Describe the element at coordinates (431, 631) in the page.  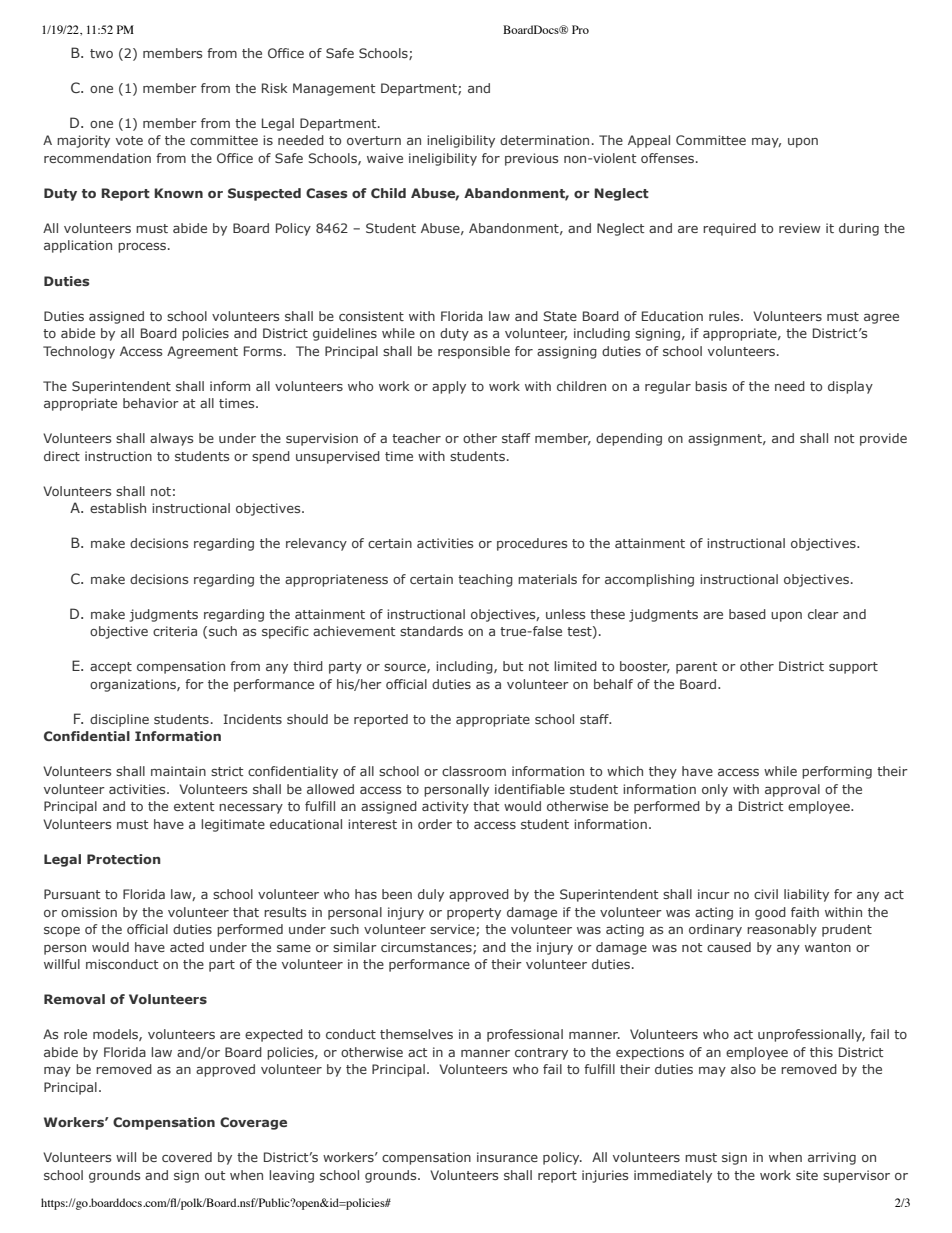
I see `standards` at that location.
